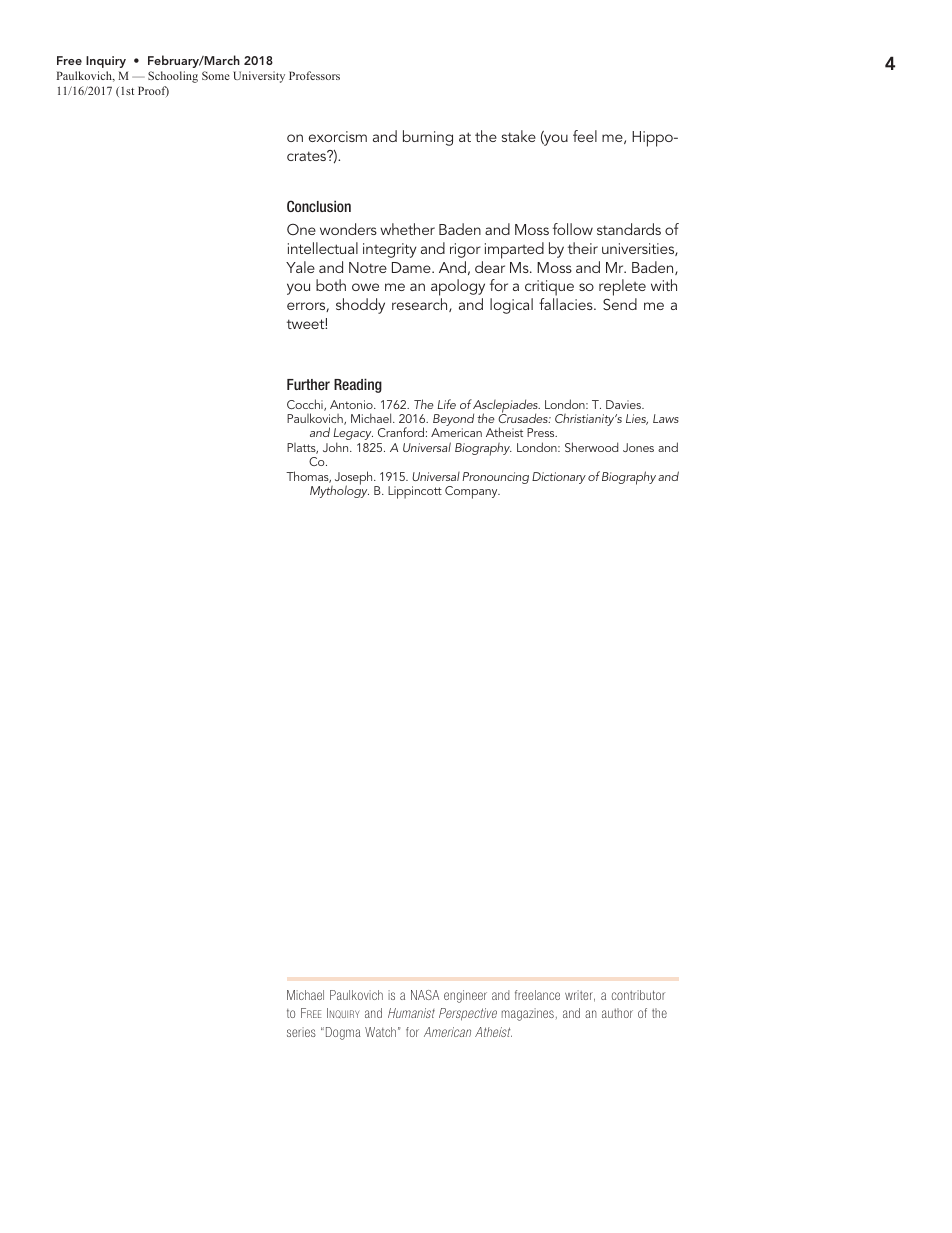 This page has width=952, height=1233. What do you see at coordinates (428, 138) in the page?
I see `burning` at bounding box center [428, 138].
